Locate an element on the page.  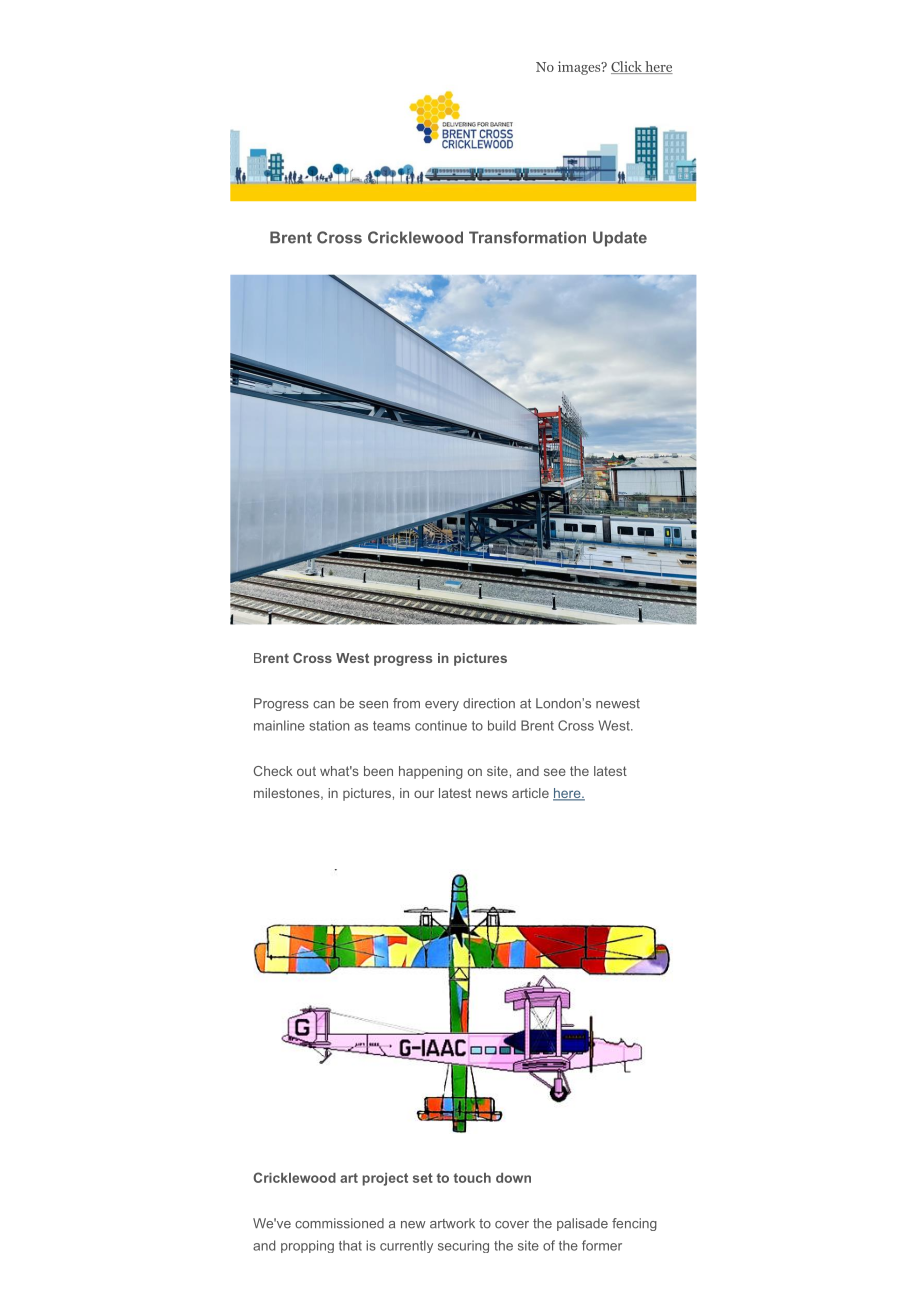
every is located at coordinates (442, 706).
